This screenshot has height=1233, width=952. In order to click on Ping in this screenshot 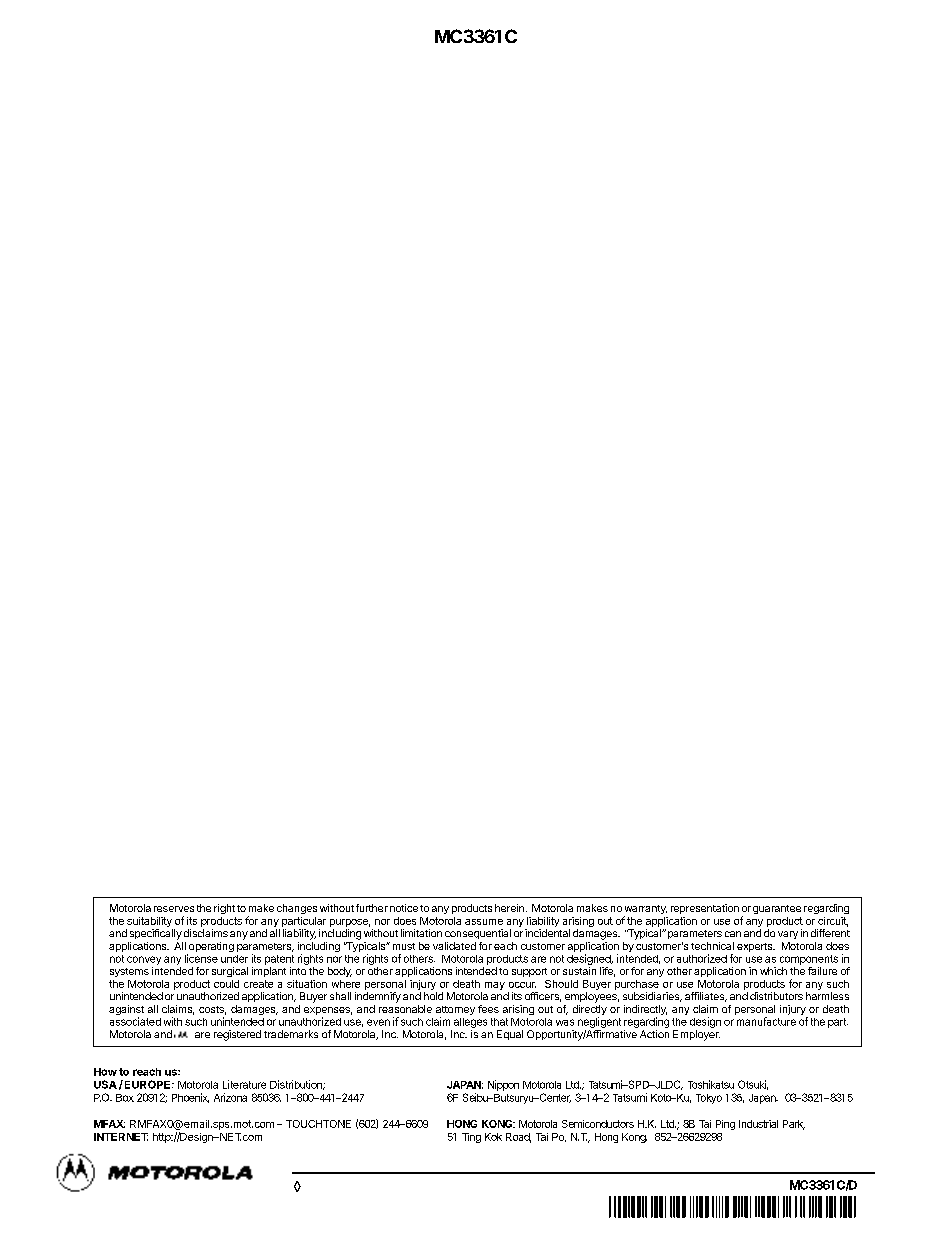, I will do `click(725, 1125)`.
